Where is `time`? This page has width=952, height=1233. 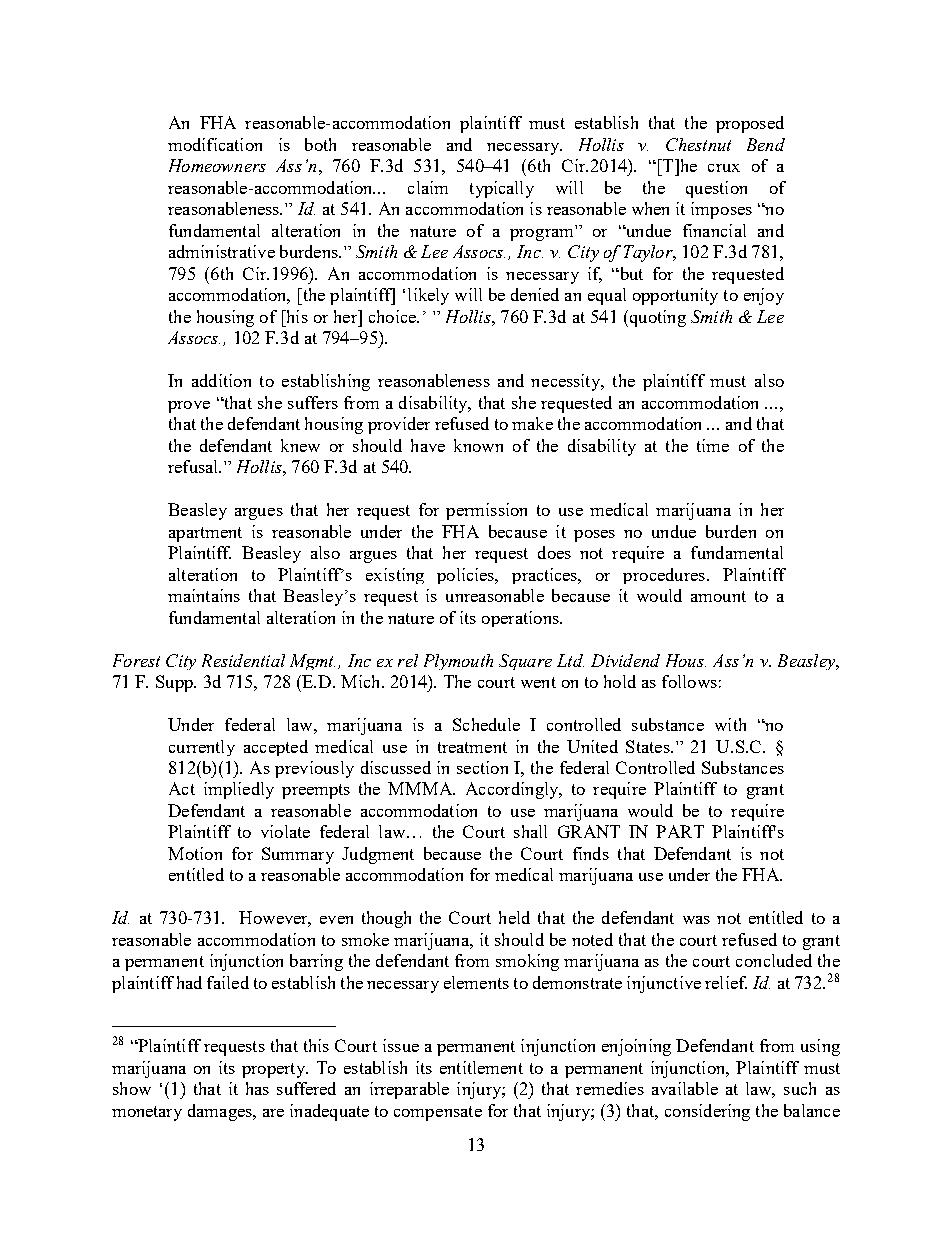 time is located at coordinates (713, 445).
